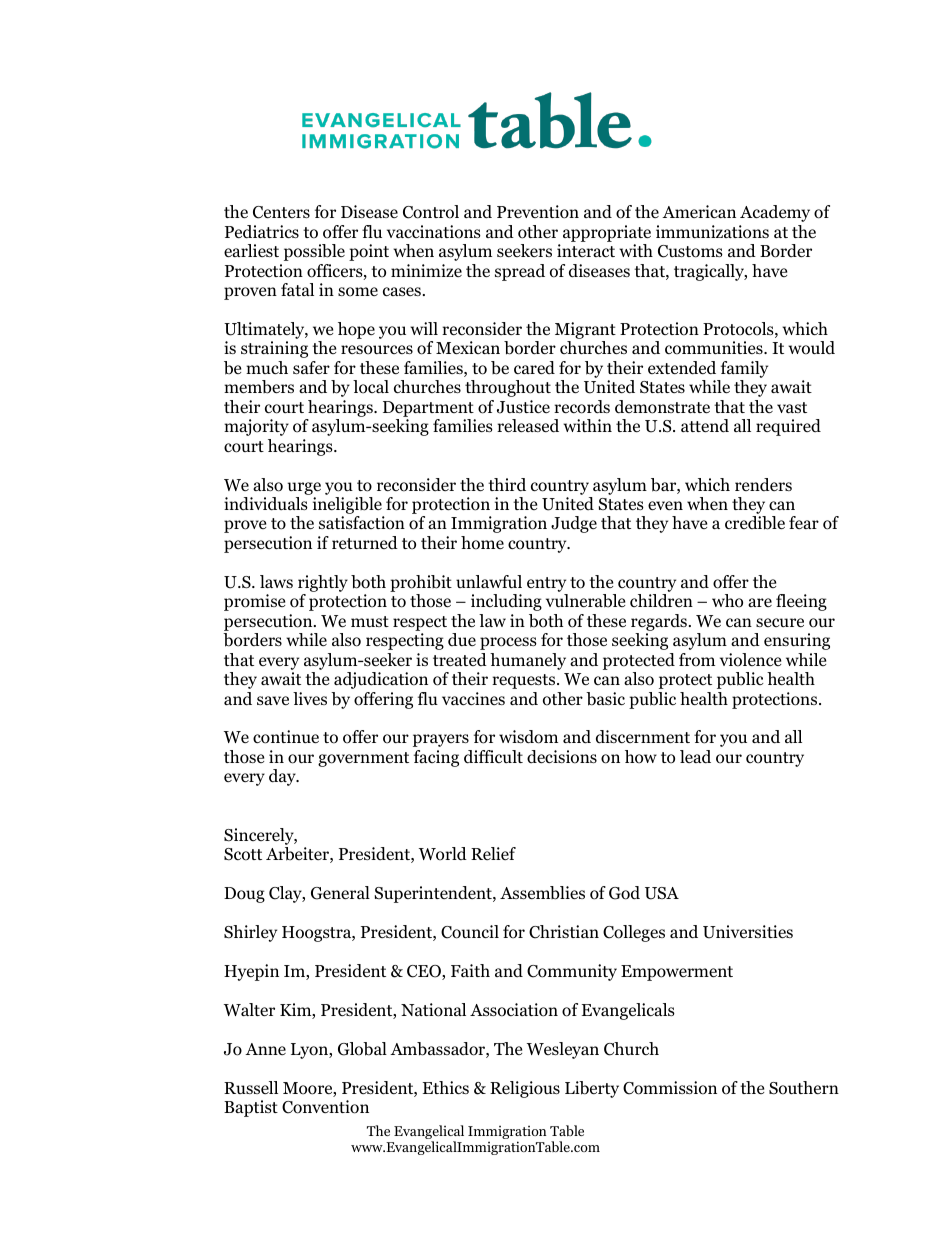 This screenshot has width=952, height=1233. Describe the element at coordinates (520, 272) in the screenshot. I see `spread` at that location.
